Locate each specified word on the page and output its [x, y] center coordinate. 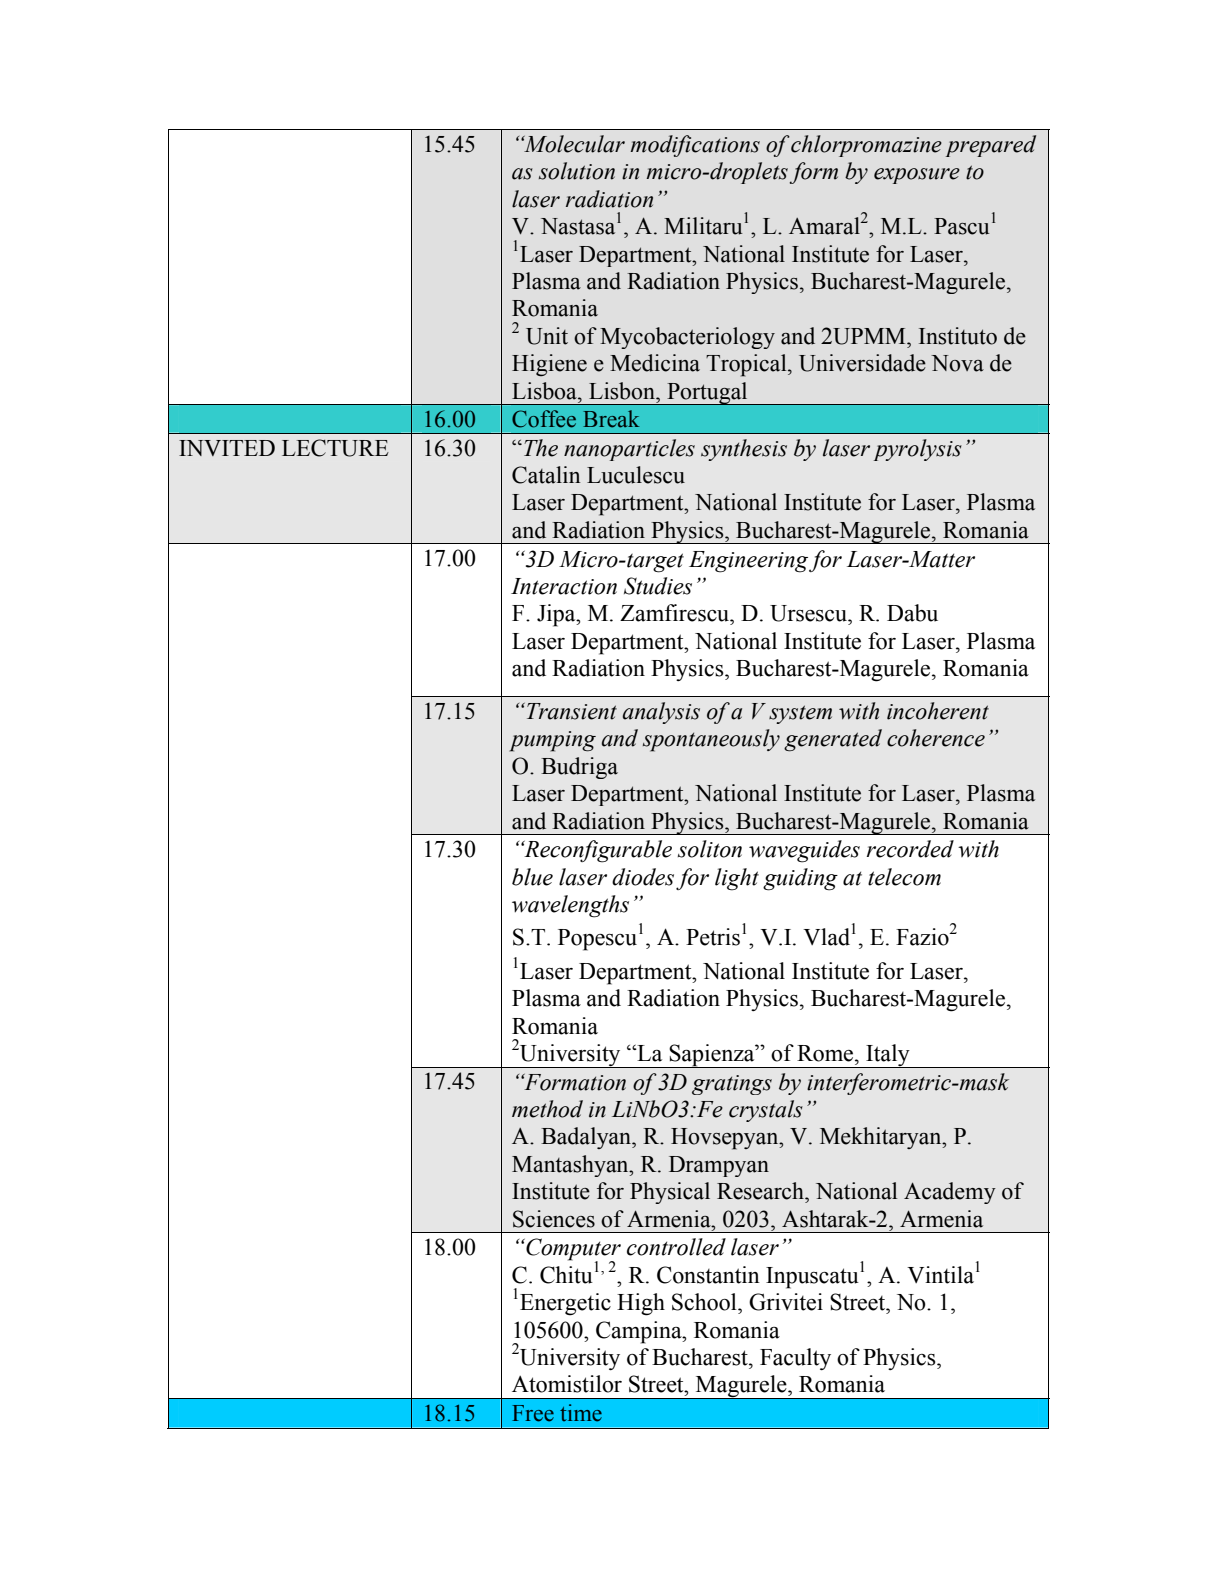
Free [533, 1413]
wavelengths [570, 906]
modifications [695, 146]
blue [532, 877]
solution [577, 171]
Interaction [564, 586]
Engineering [748, 562]
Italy [888, 1056]
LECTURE [335, 448]
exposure [917, 176]
